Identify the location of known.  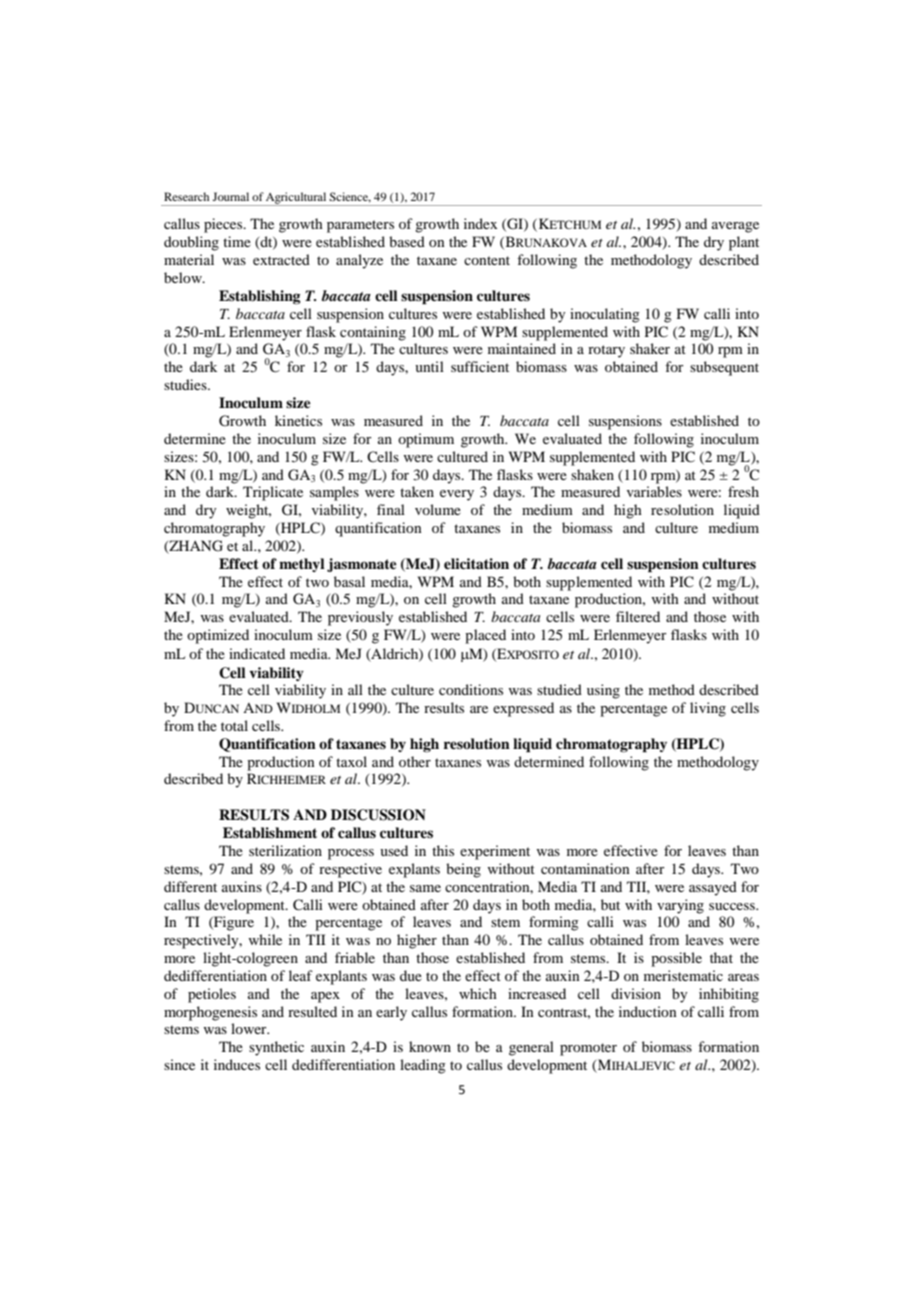
(430, 1046).
